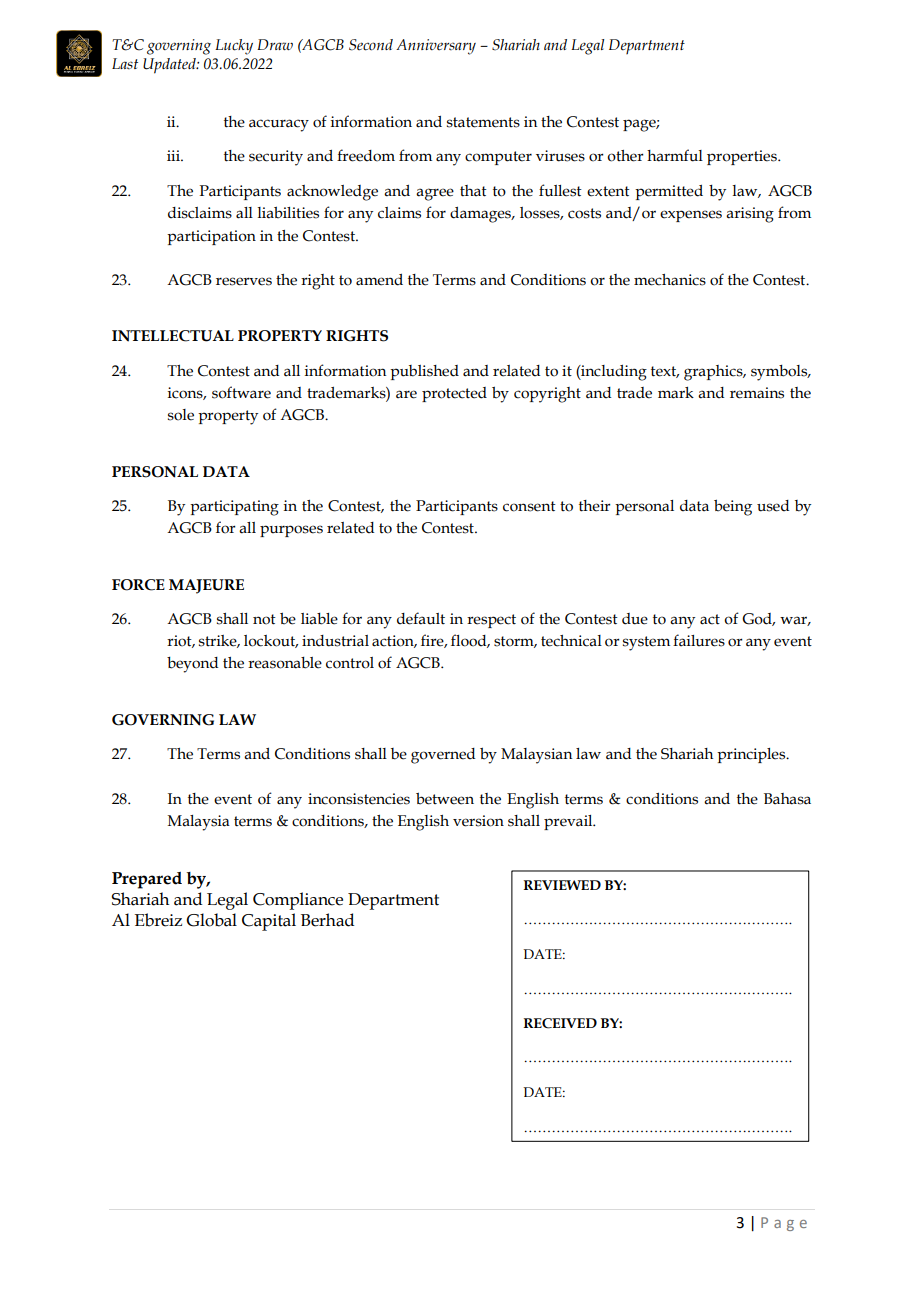 The height and width of the screenshot is (1308, 924). Describe the element at coordinates (699, 640) in the screenshot. I see `failures` at that location.
